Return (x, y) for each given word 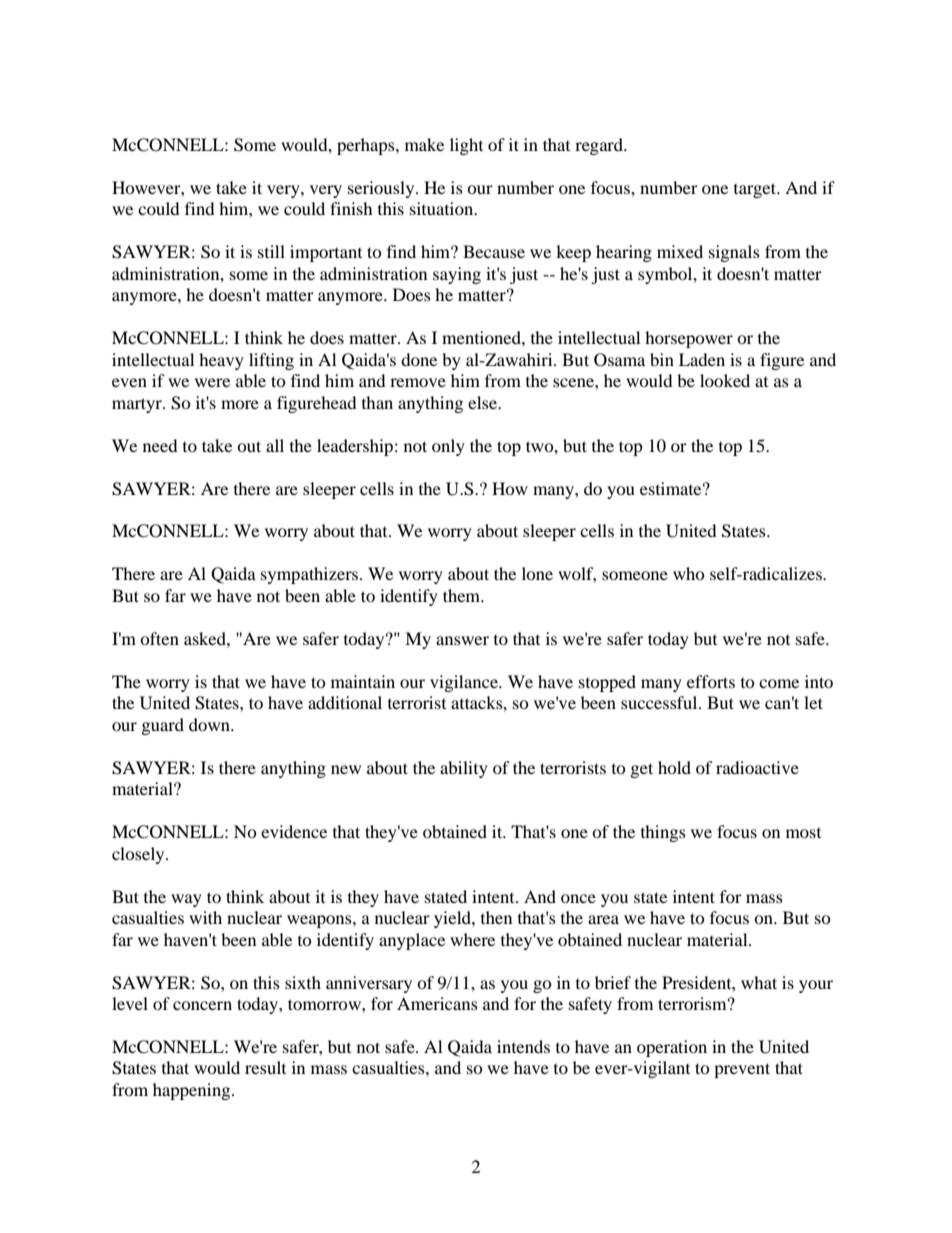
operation (672, 1048)
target (756, 190)
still (271, 251)
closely (139, 855)
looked (725, 380)
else (484, 402)
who (689, 573)
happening (193, 1091)
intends (523, 1046)
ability (464, 769)
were (212, 382)
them (463, 595)
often (159, 638)
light (466, 146)
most (803, 833)
